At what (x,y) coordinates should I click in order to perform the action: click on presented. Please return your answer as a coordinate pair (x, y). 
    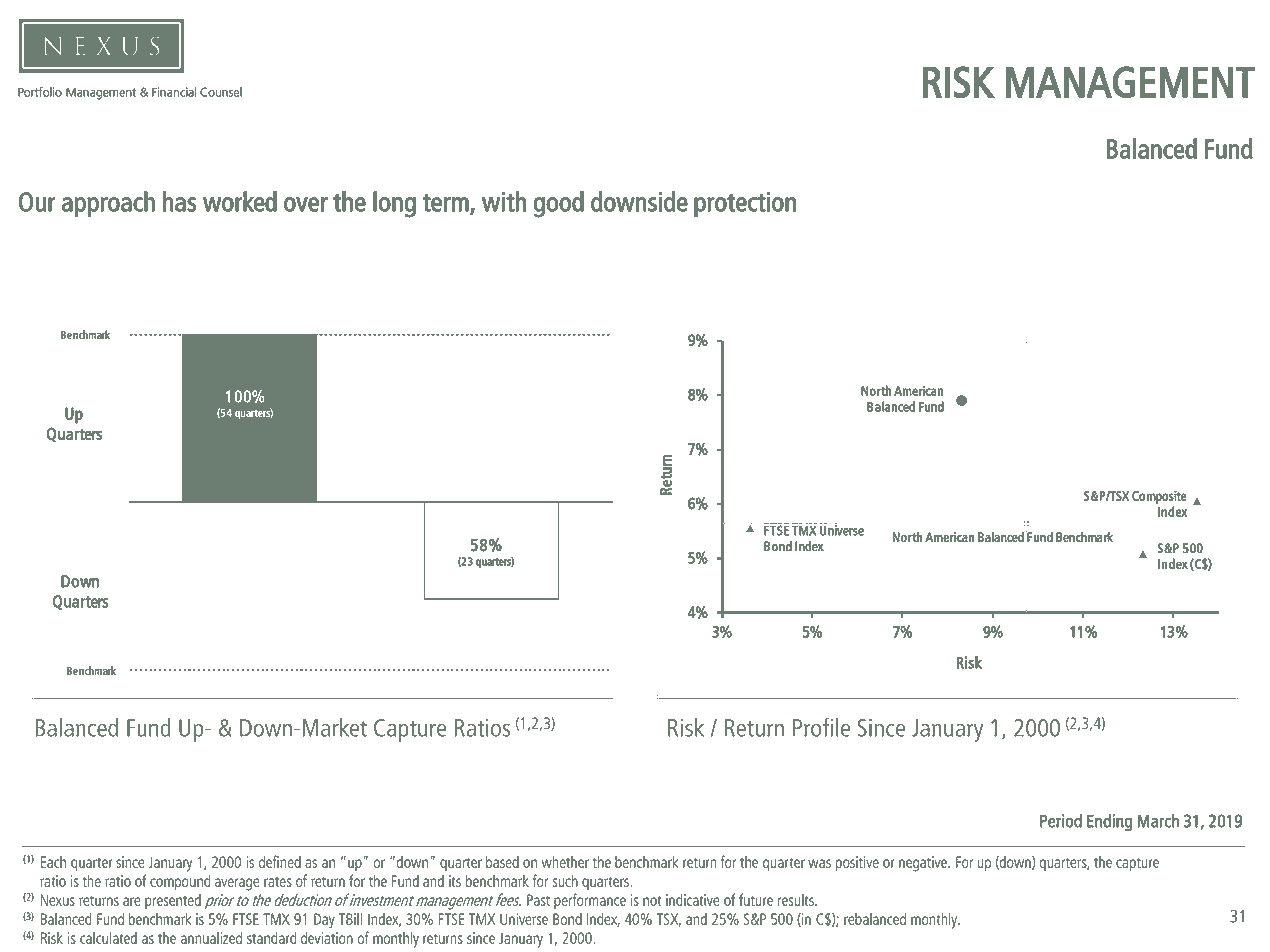
    Looking at the image, I should click on (173, 901).
